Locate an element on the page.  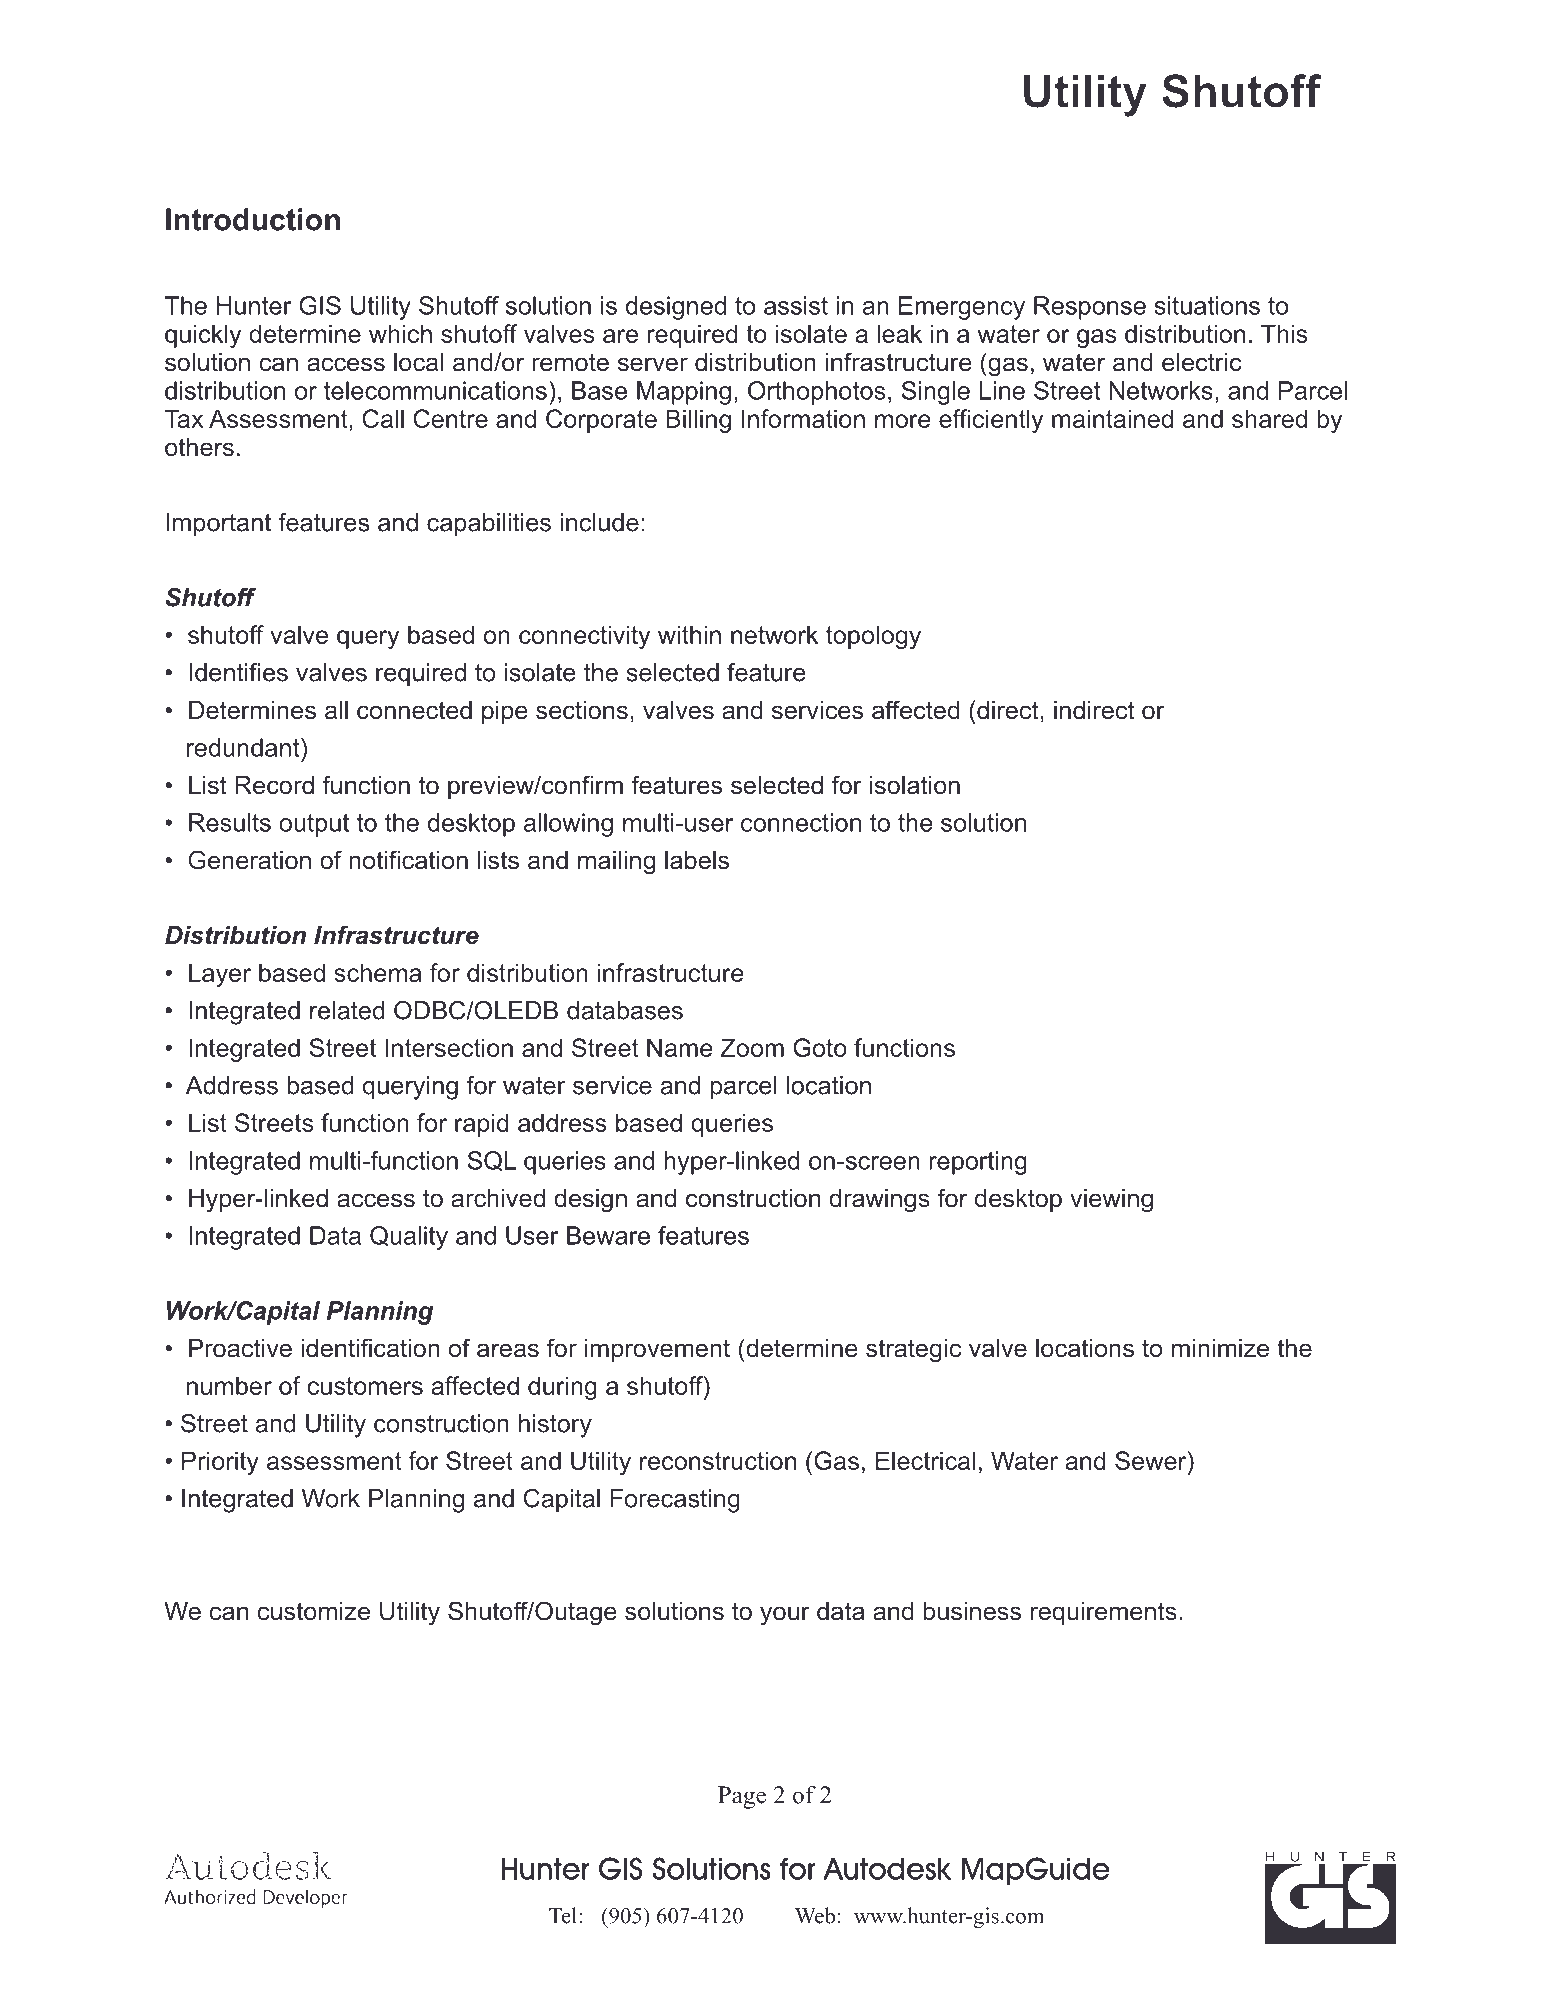
maintained is located at coordinates (1112, 418).
